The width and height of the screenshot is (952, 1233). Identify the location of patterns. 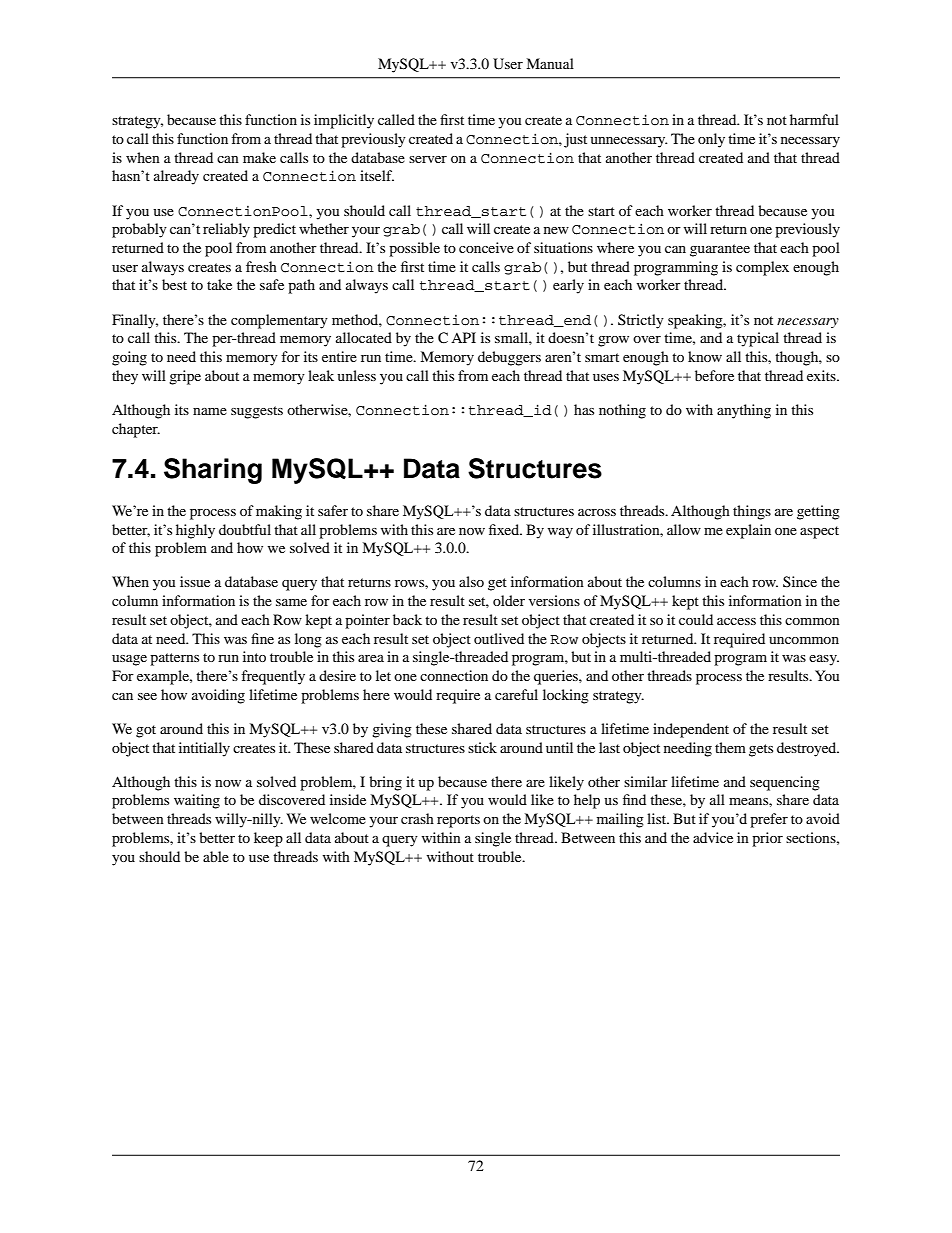
(174, 659).
